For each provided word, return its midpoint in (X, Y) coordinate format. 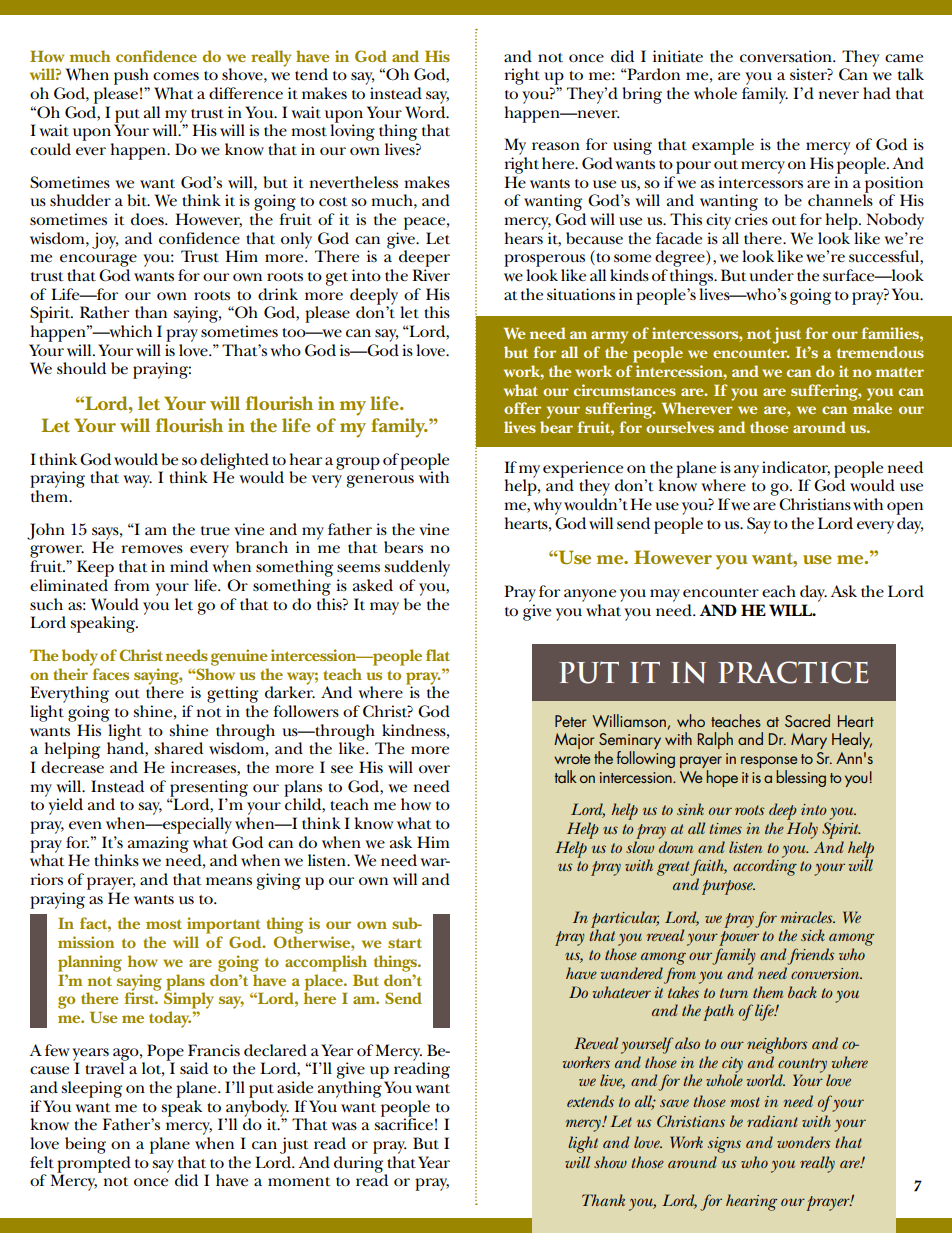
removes (152, 549)
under (771, 275)
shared (178, 748)
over (434, 769)
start (405, 943)
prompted (94, 1165)
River (431, 275)
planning (90, 963)
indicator (796, 468)
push (131, 76)
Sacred (807, 720)
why (547, 506)
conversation (787, 56)
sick (813, 935)
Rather (104, 312)
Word (426, 110)
